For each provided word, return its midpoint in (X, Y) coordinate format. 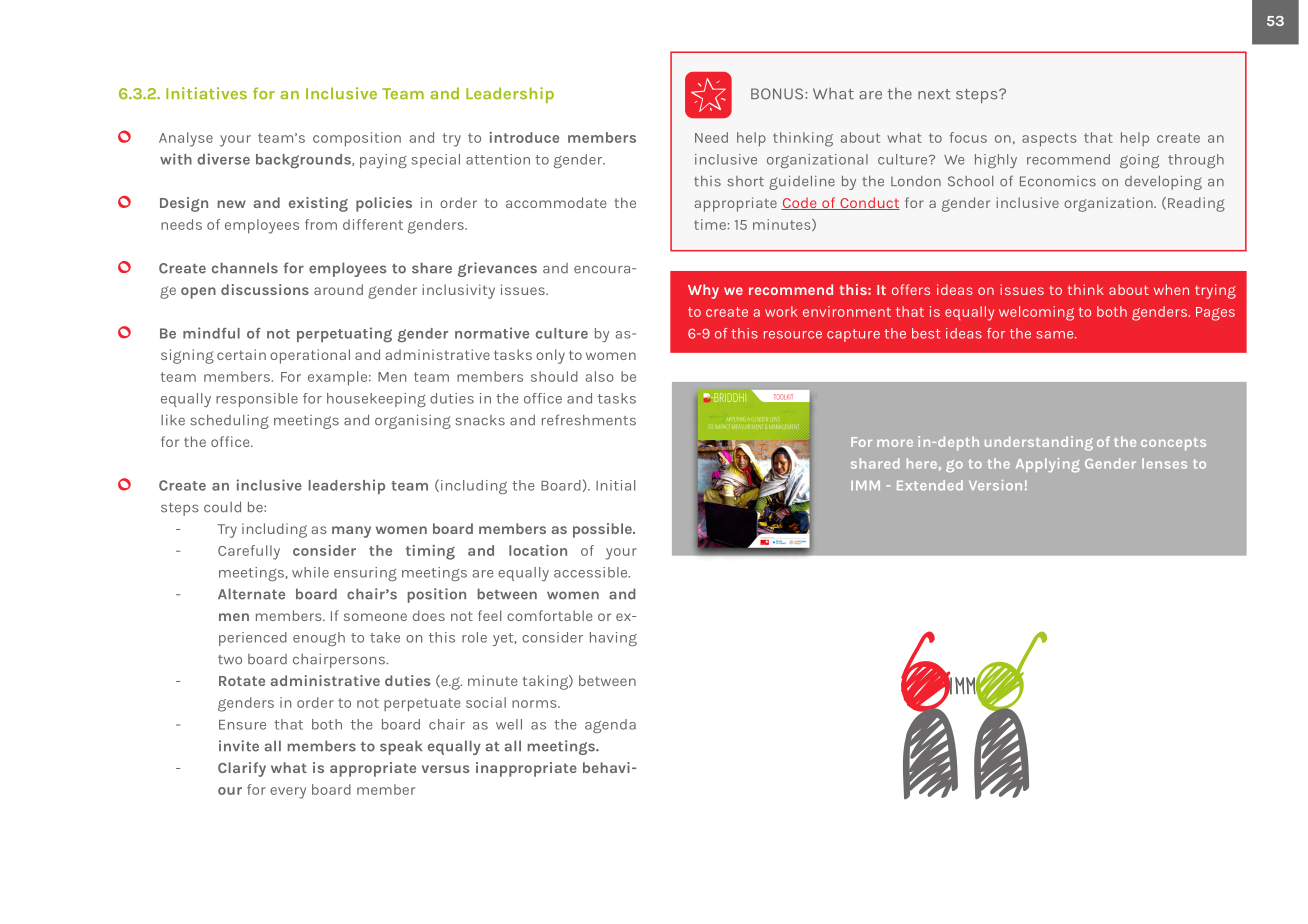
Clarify (242, 769)
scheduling (229, 422)
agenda (610, 726)
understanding (1039, 443)
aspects (1049, 140)
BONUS (778, 94)
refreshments (589, 420)
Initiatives (206, 93)
